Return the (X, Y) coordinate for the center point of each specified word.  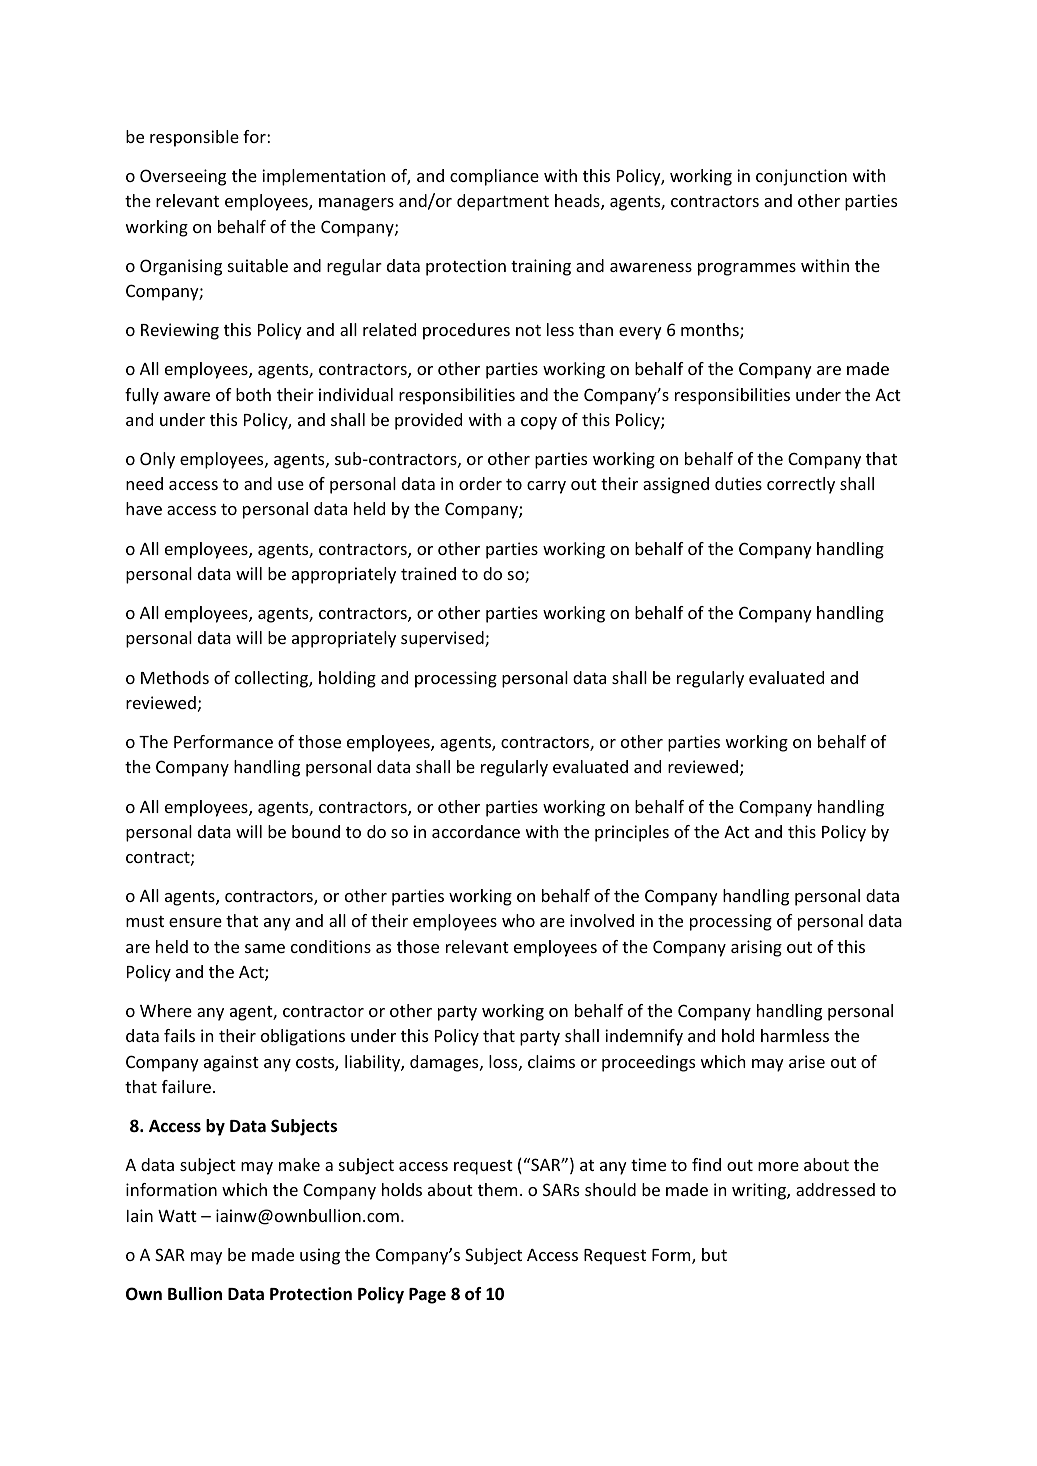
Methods (175, 677)
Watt (177, 1216)
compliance (494, 177)
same (265, 948)
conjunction (801, 177)
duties (738, 483)
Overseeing (183, 177)
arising (756, 948)
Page (427, 1296)
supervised (443, 639)
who (518, 920)
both (253, 394)
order (480, 483)
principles (632, 833)
